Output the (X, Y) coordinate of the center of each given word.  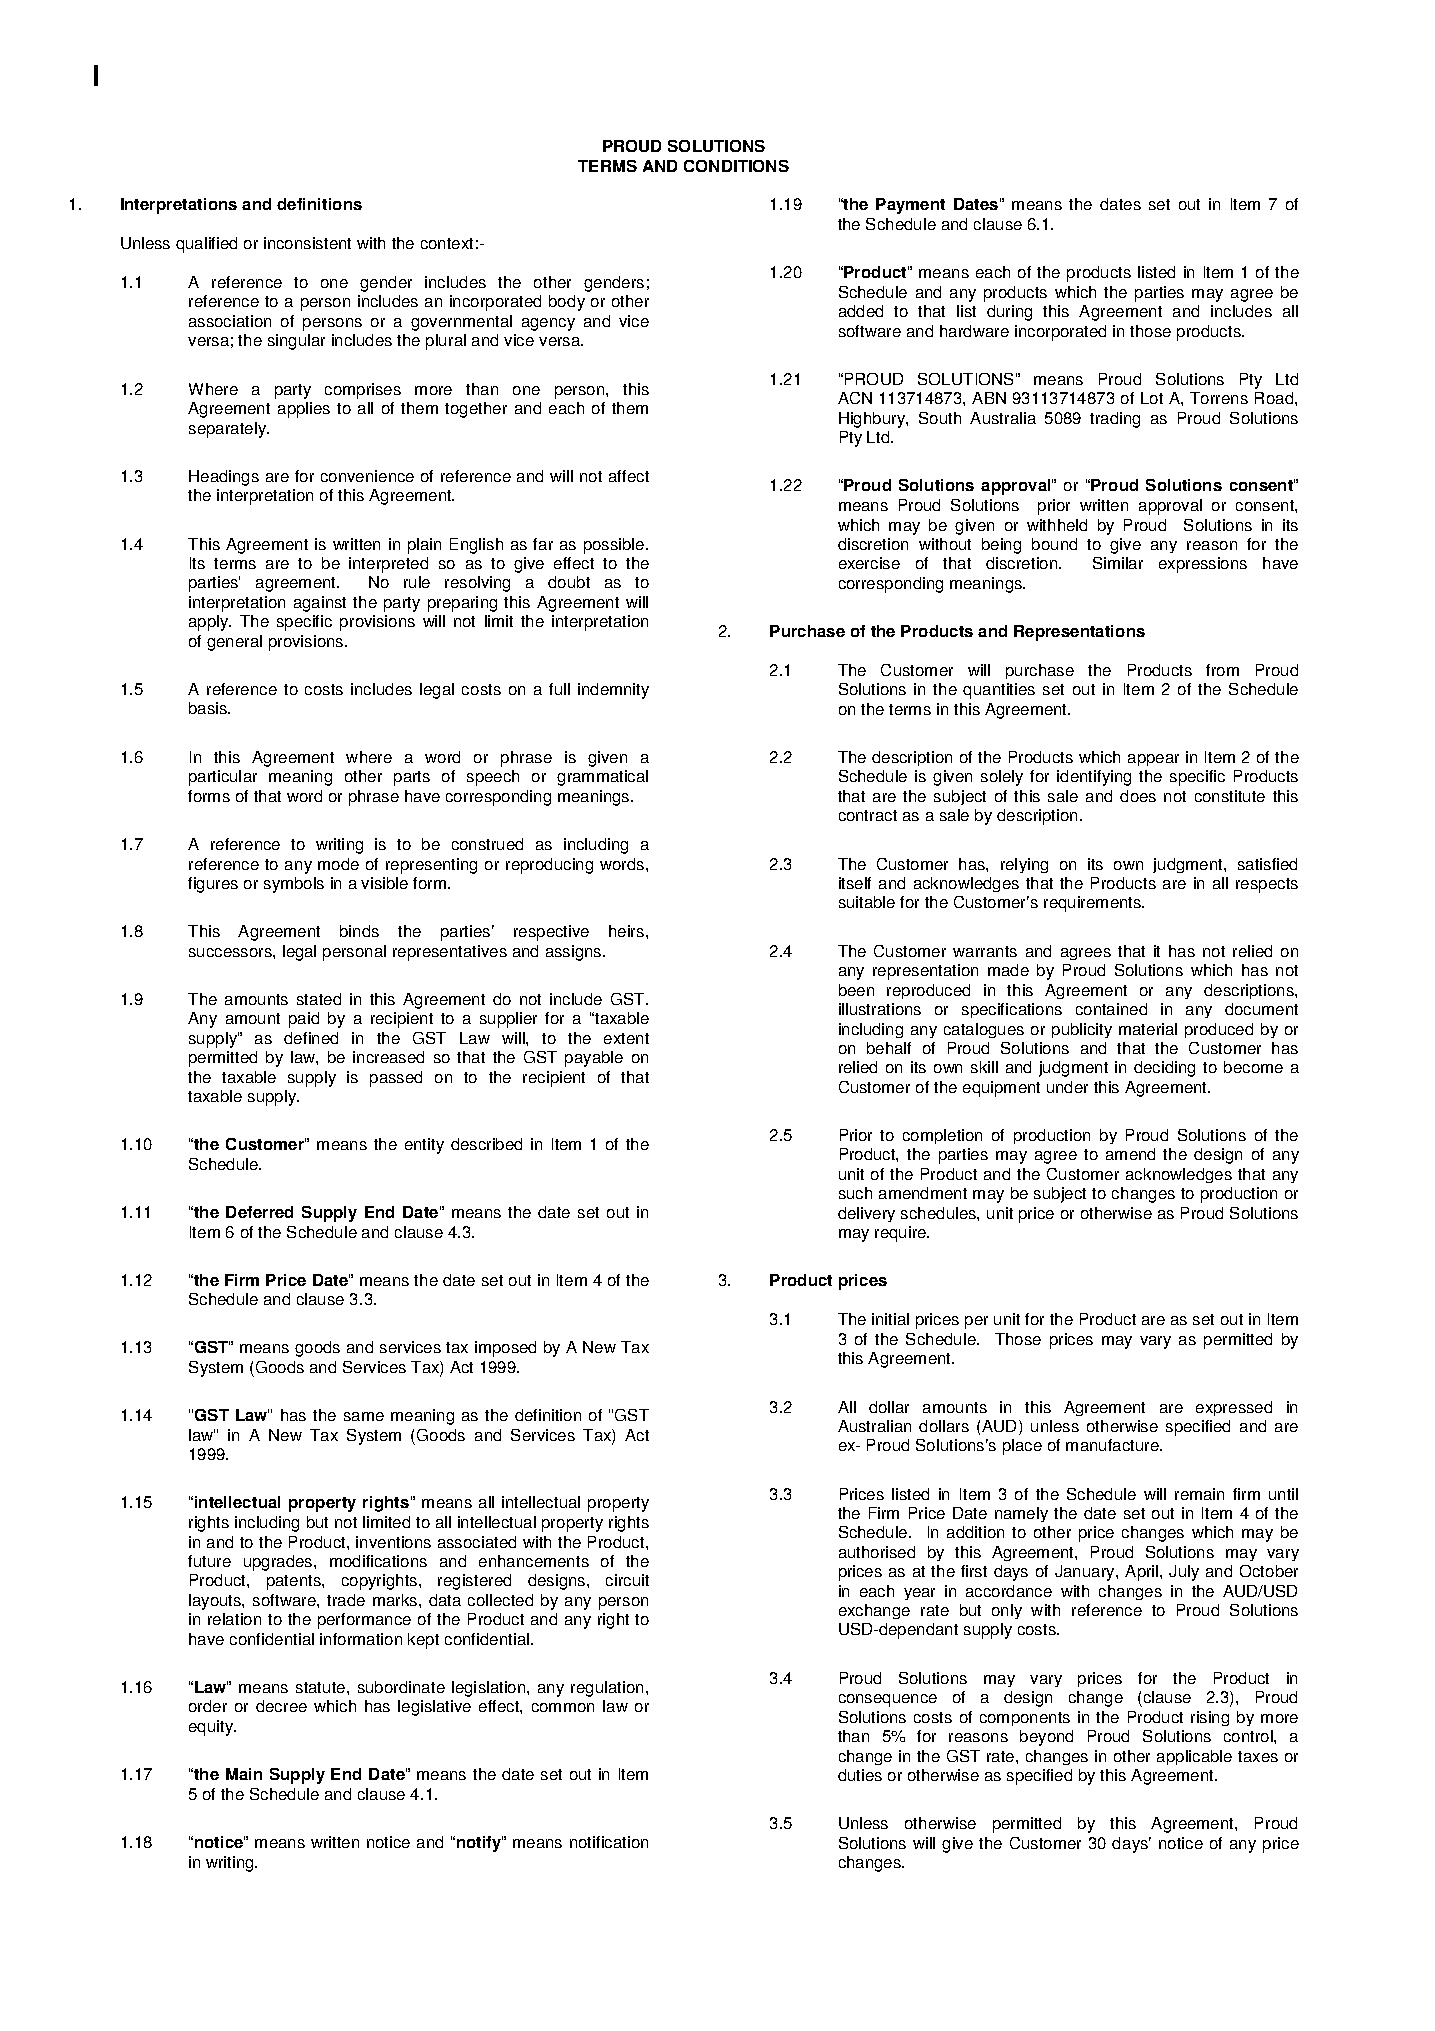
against (320, 604)
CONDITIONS (736, 166)
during (1009, 313)
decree (281, 1706)
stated (319, 999)
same (364, 1416)
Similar (1118, 563)
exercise (869, 563)
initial (890, 1319)
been (856, 990)
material (1148, 1029)
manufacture (1113, 1445)
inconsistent (307, 243)
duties (860, 1775)
